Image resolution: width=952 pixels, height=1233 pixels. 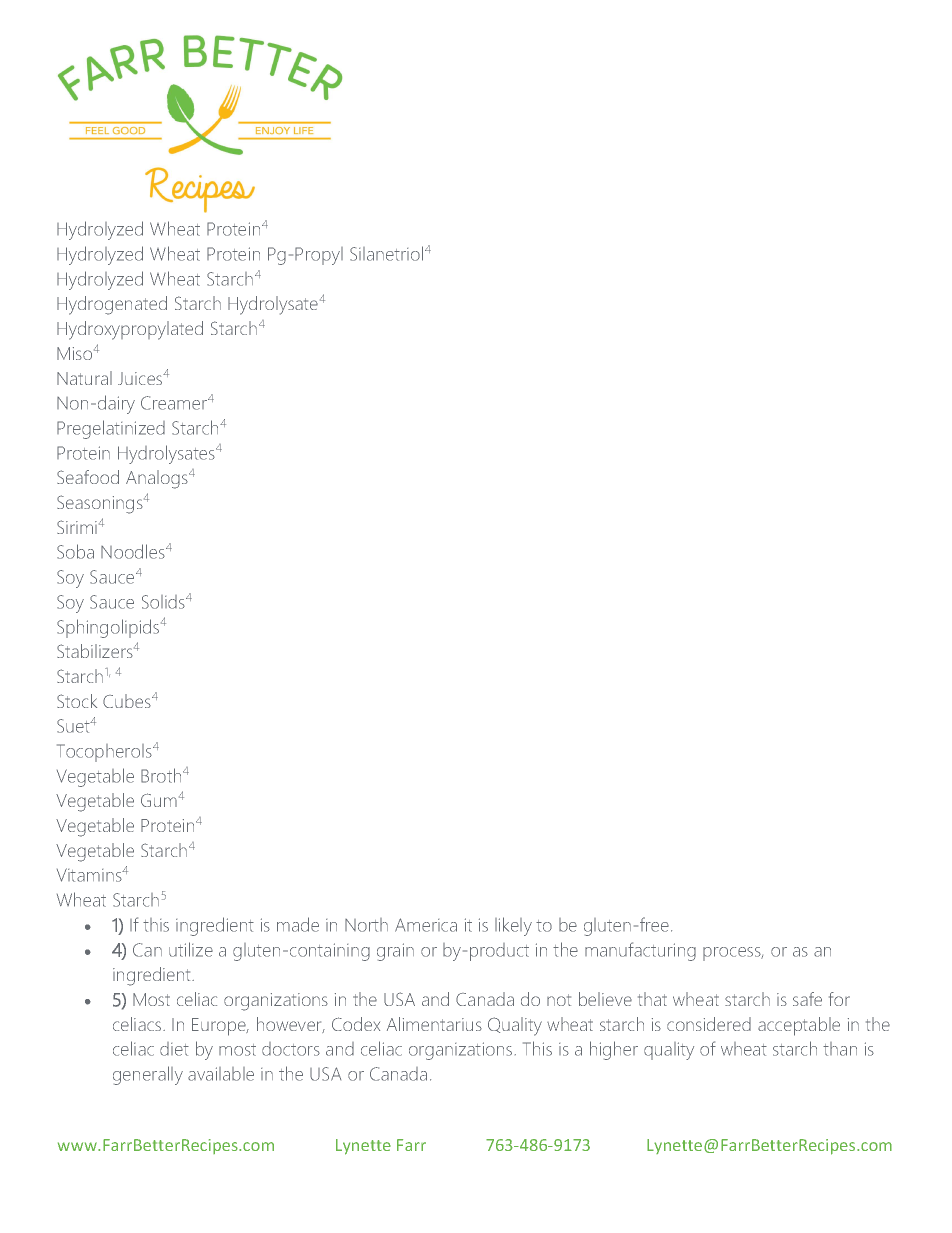 I want to click on Soba, so click(x=75, y=551).
